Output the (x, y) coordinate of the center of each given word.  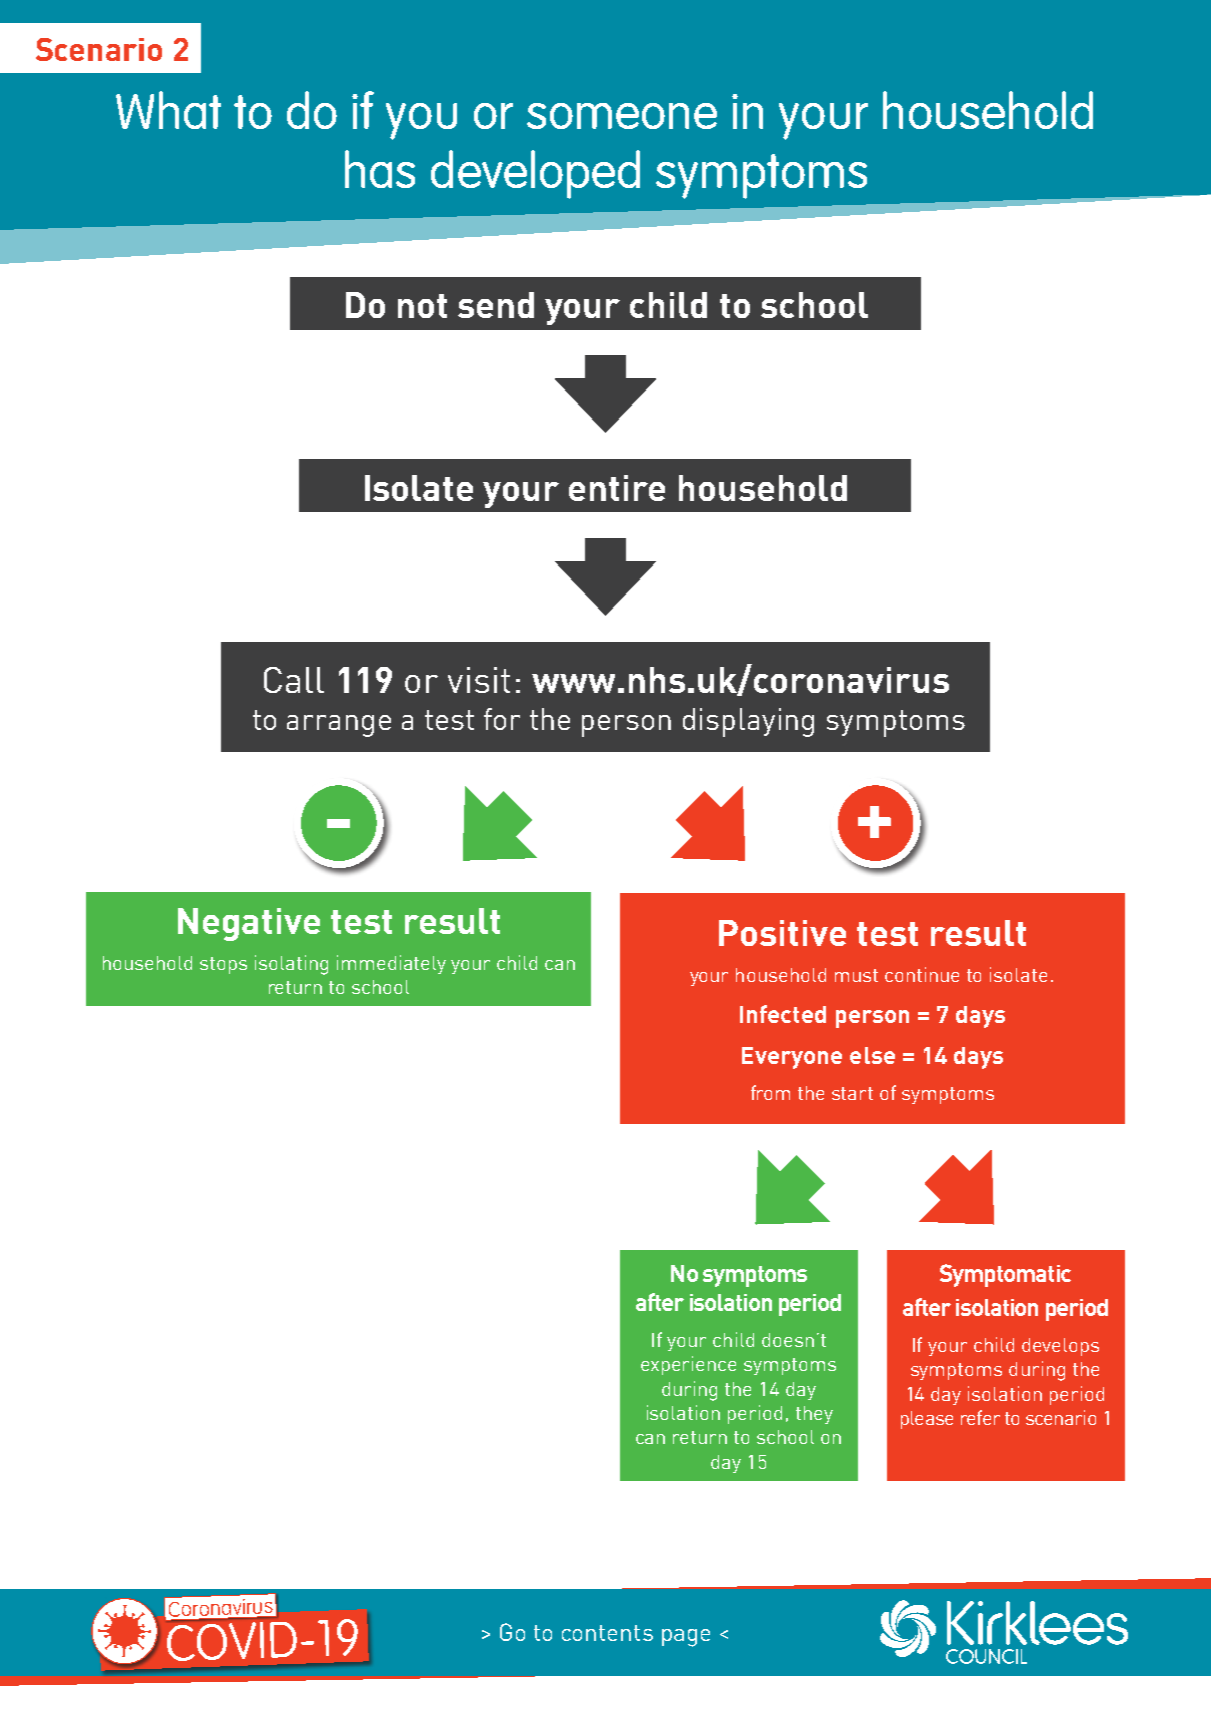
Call (294, 680)
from (770, 1092)
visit (479, 680)
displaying (748, 722)
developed (535, 174)
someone (622, 116)
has (380, 169)
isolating (291, 965)
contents (607, 1633)
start (852, 1093)
